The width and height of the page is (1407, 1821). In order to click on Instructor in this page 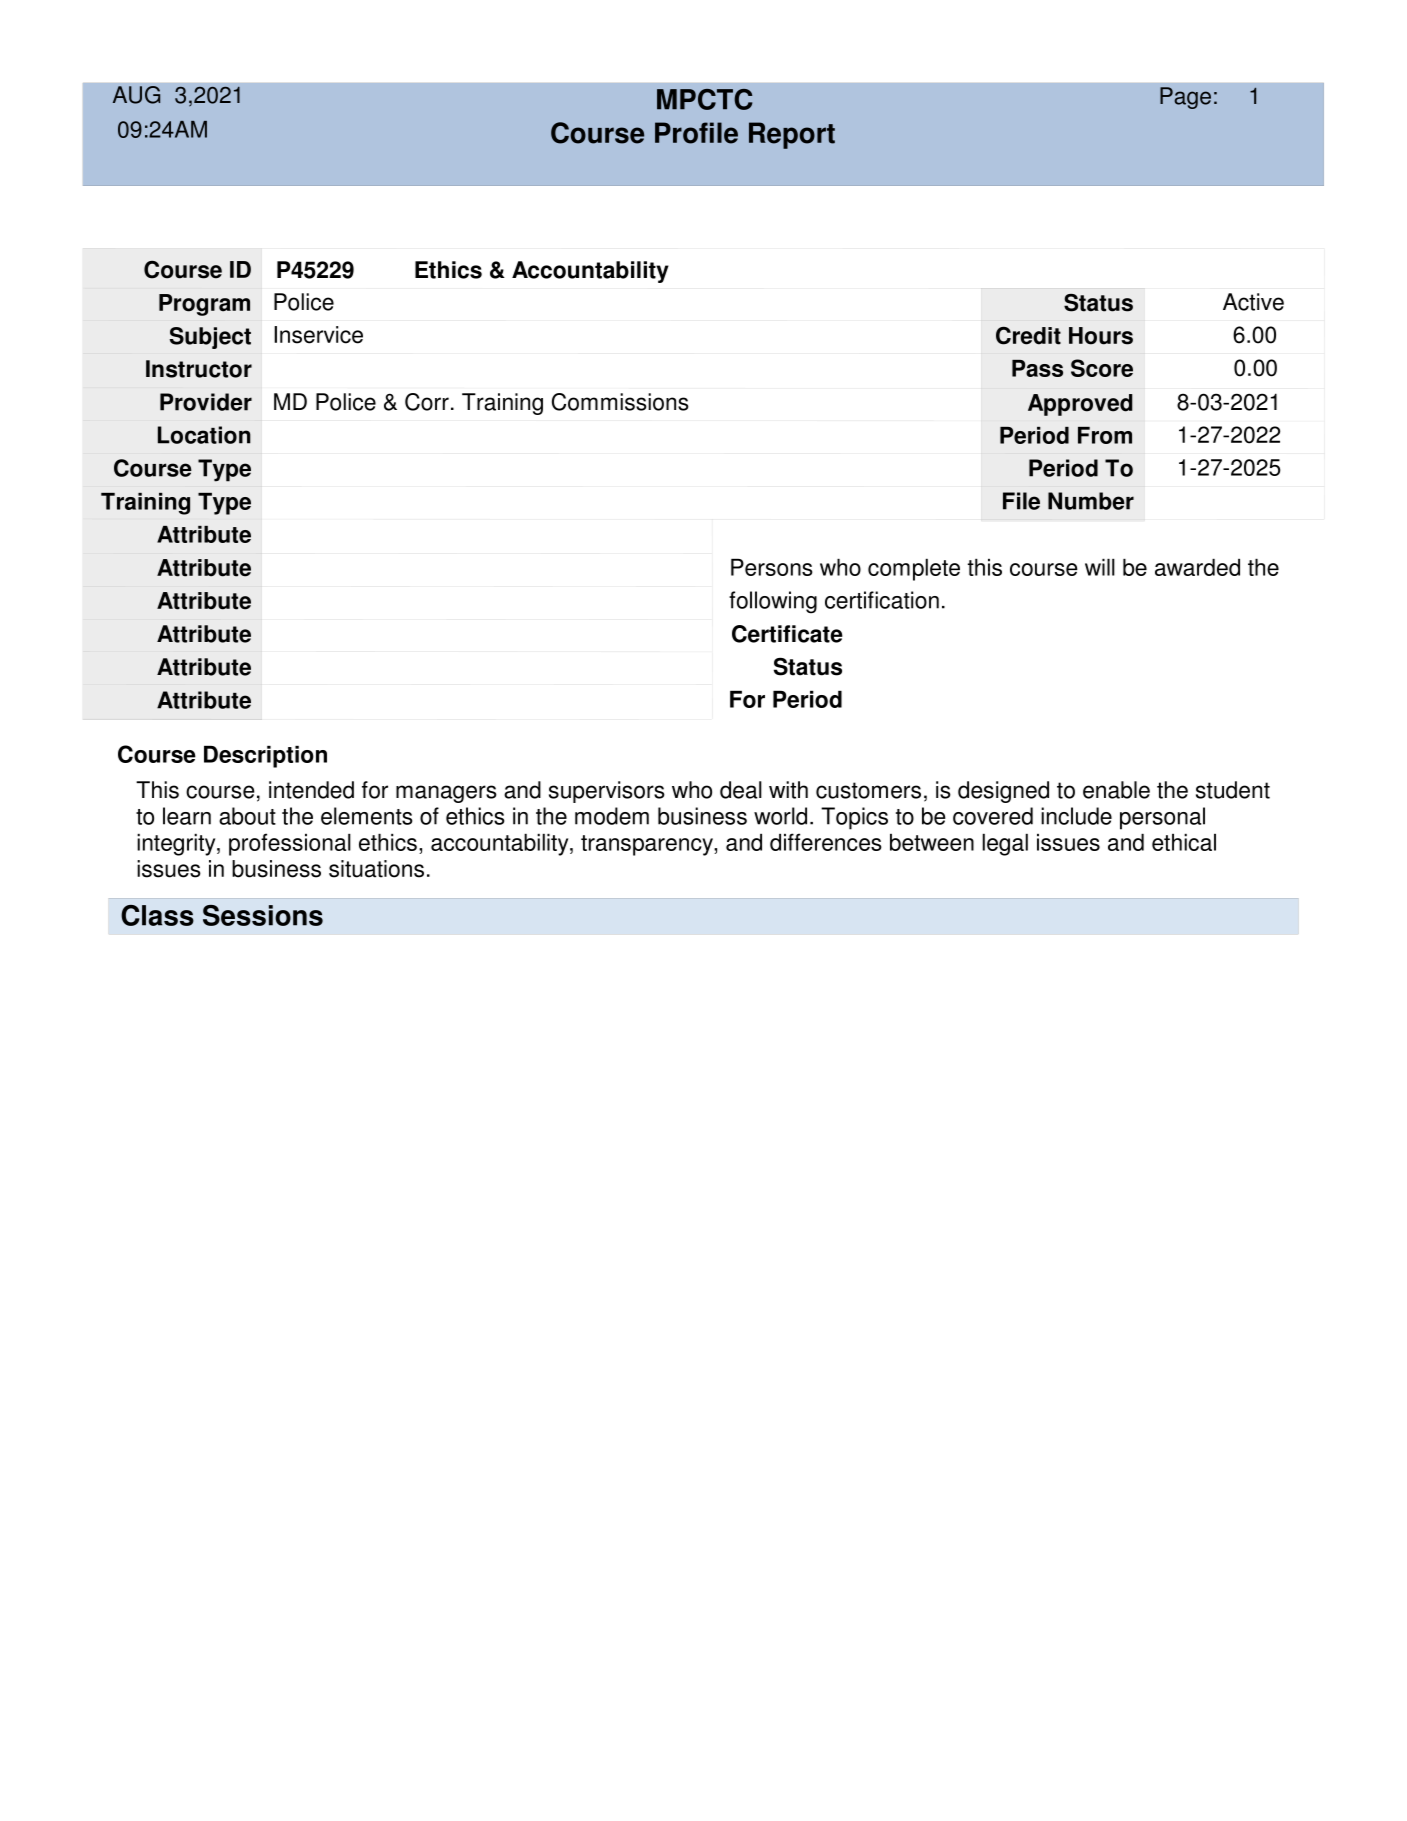, I will do `click(199, 369)`.
